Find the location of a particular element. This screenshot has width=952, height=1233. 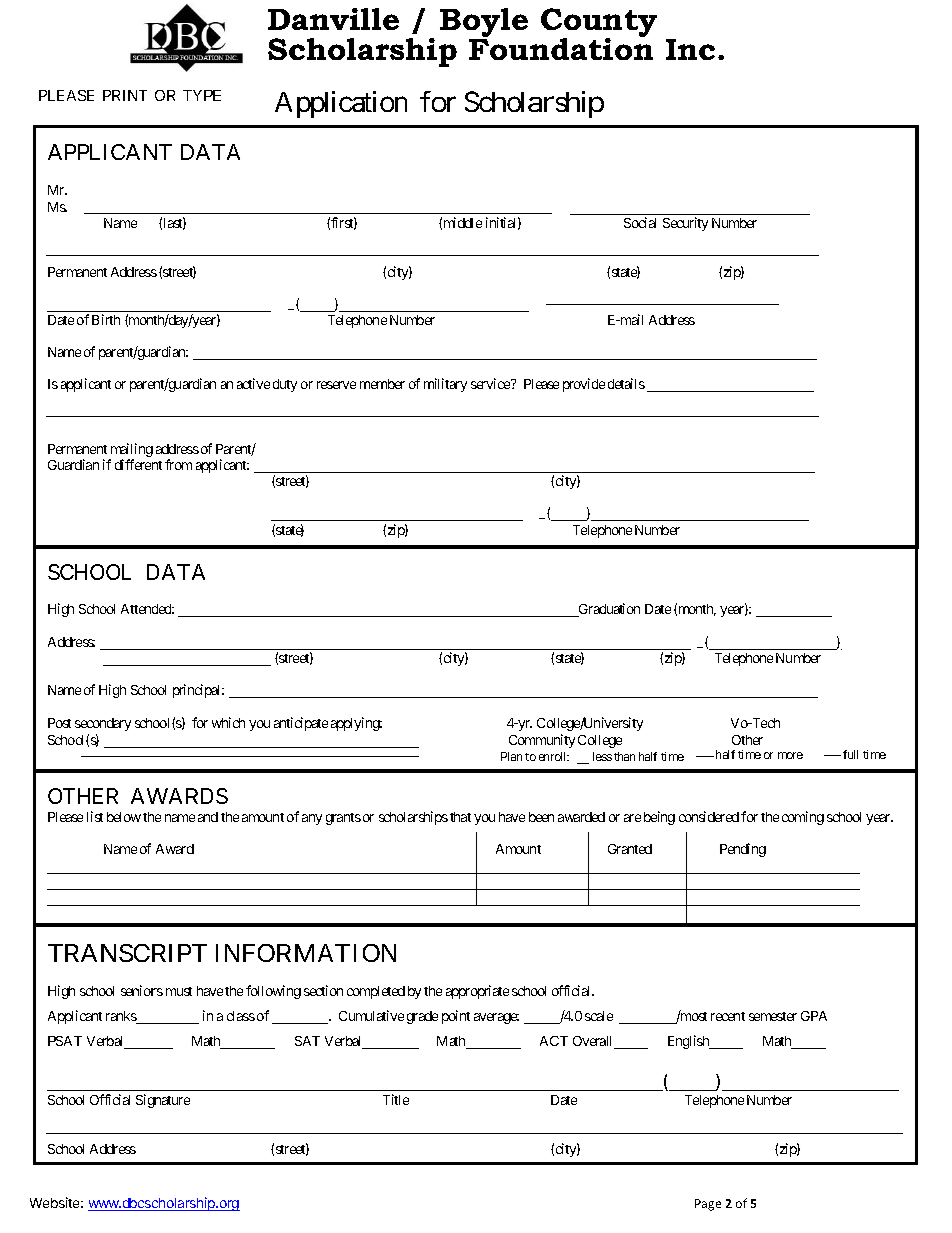

duty is located at coordinates (285, 385).
